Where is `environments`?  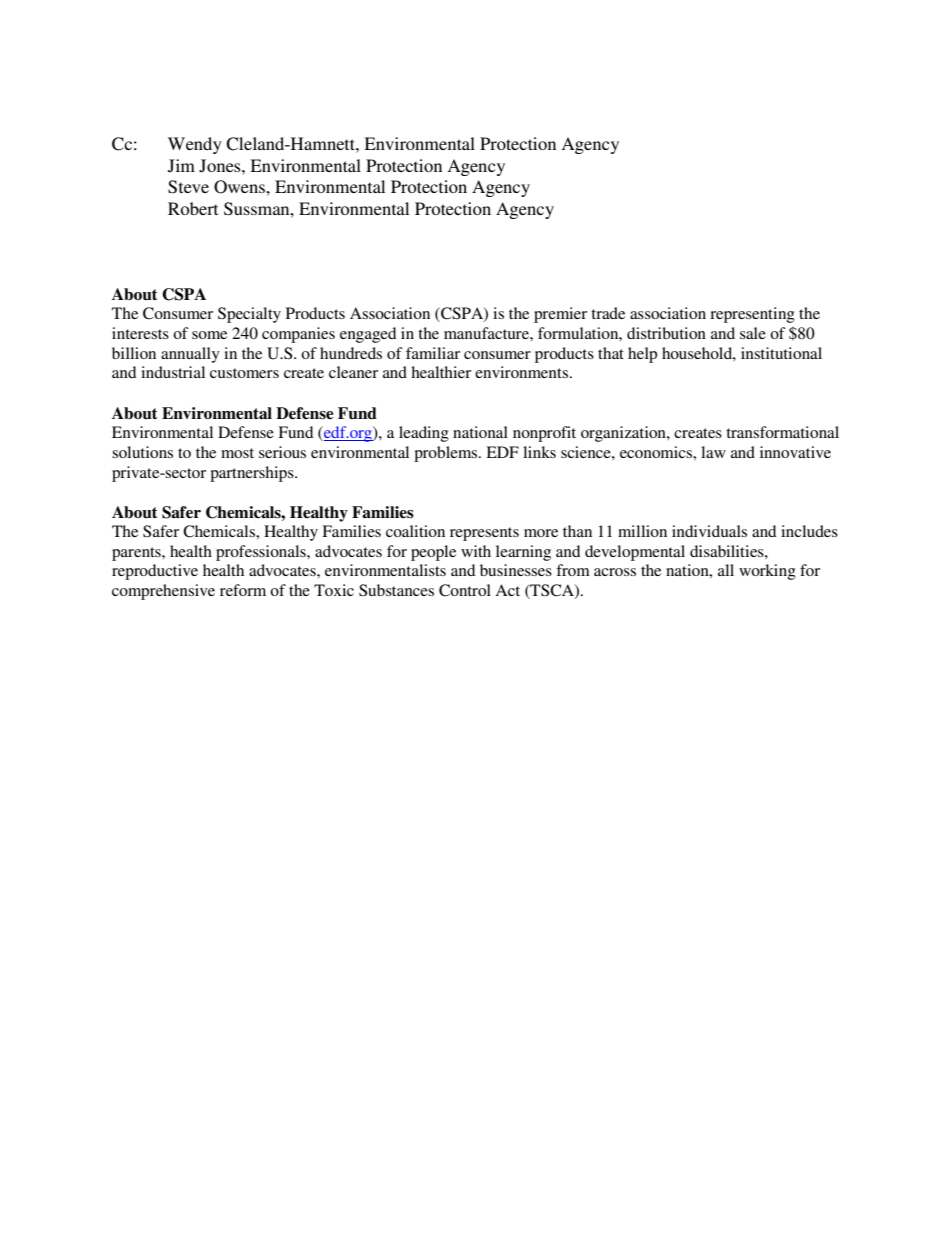 environments is located at coordinates (521, 372).
